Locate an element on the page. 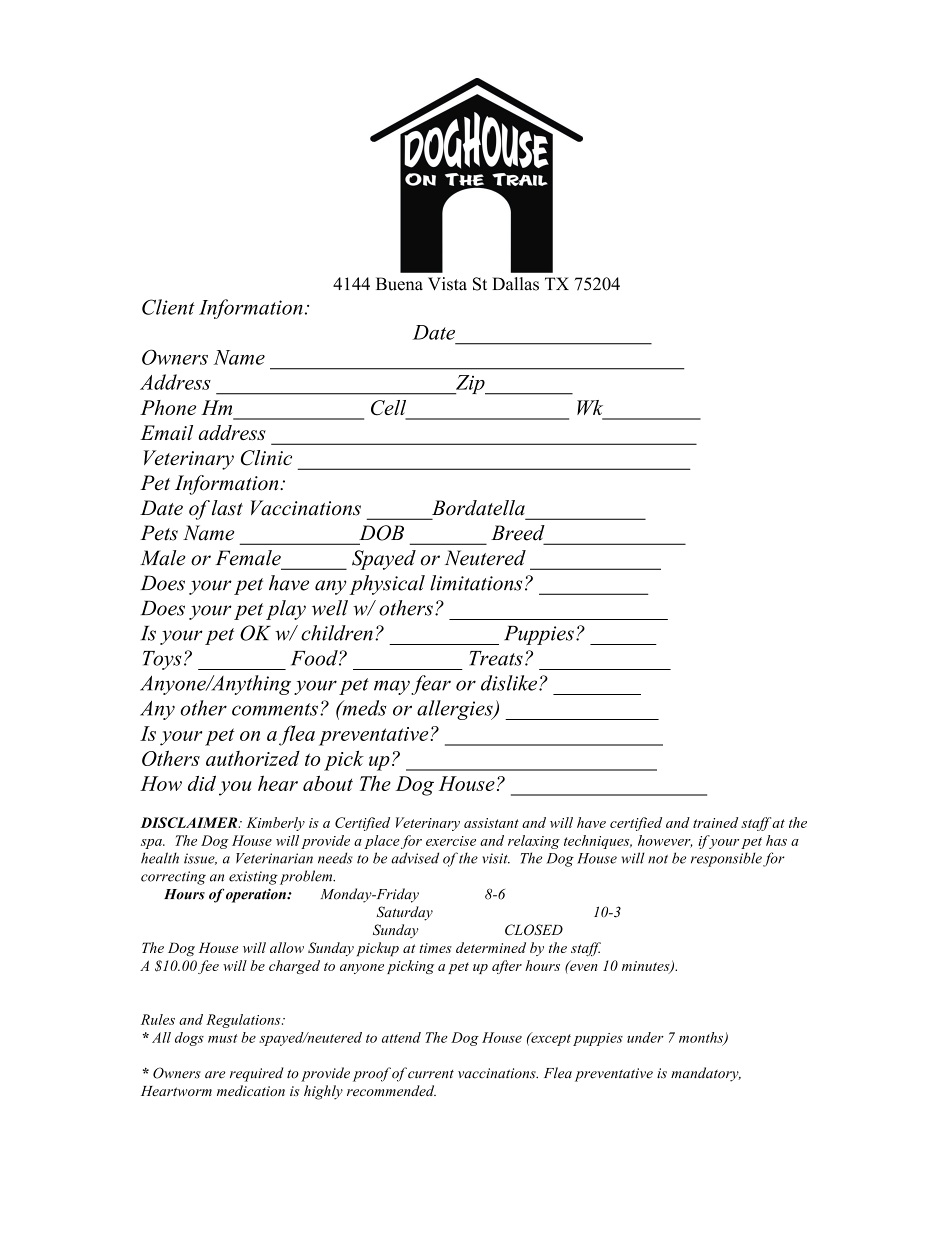 This page has height=1233, width=952. mandatory is located at coordinates (706, 1074).
